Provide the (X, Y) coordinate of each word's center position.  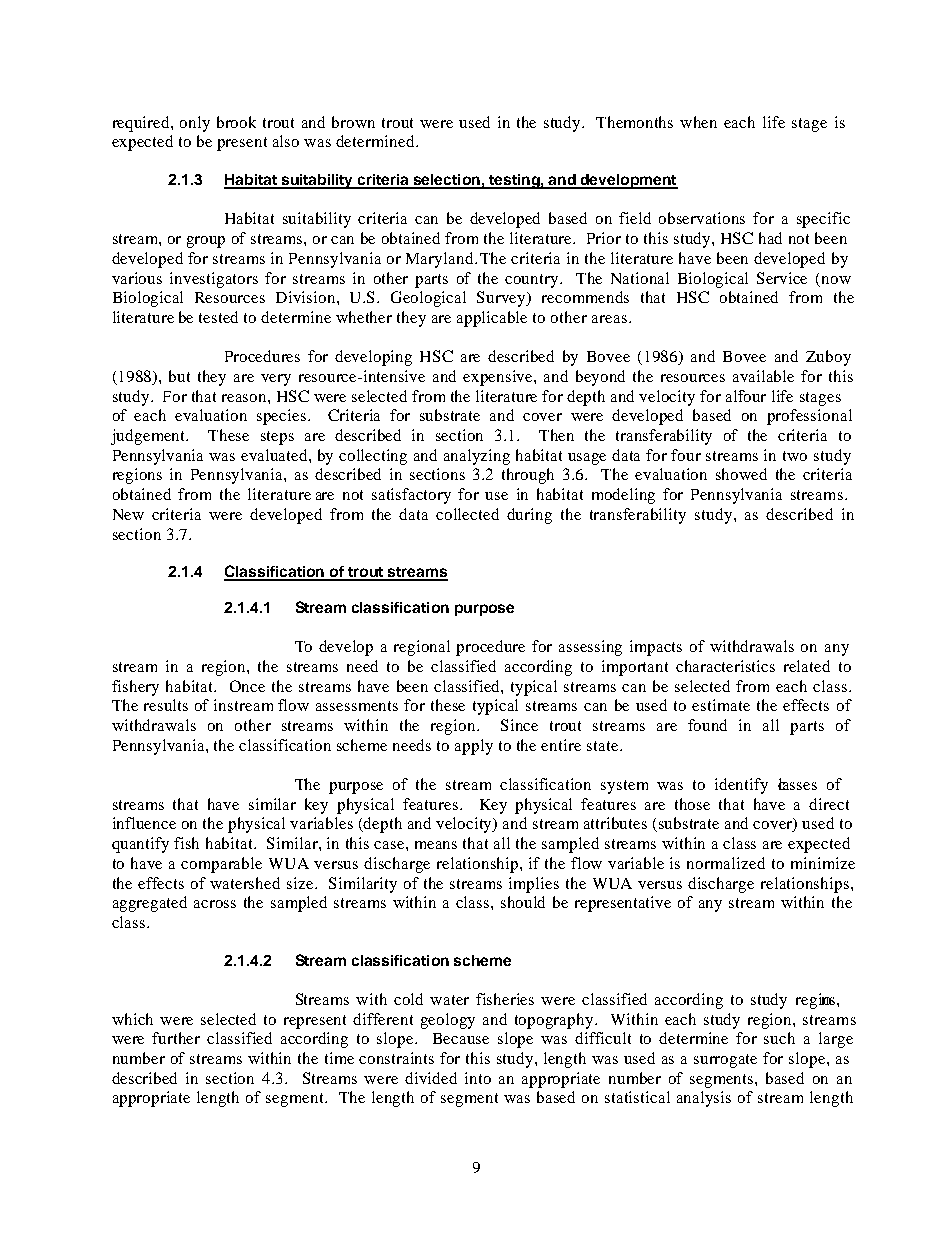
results (166, 705)
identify (741, 786)
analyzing (477, 457)
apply (474, 747)
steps (277, 438)
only (195, 124)
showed (741, 474)
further (176, 1038)
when (698, 122)
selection (447, 181)
